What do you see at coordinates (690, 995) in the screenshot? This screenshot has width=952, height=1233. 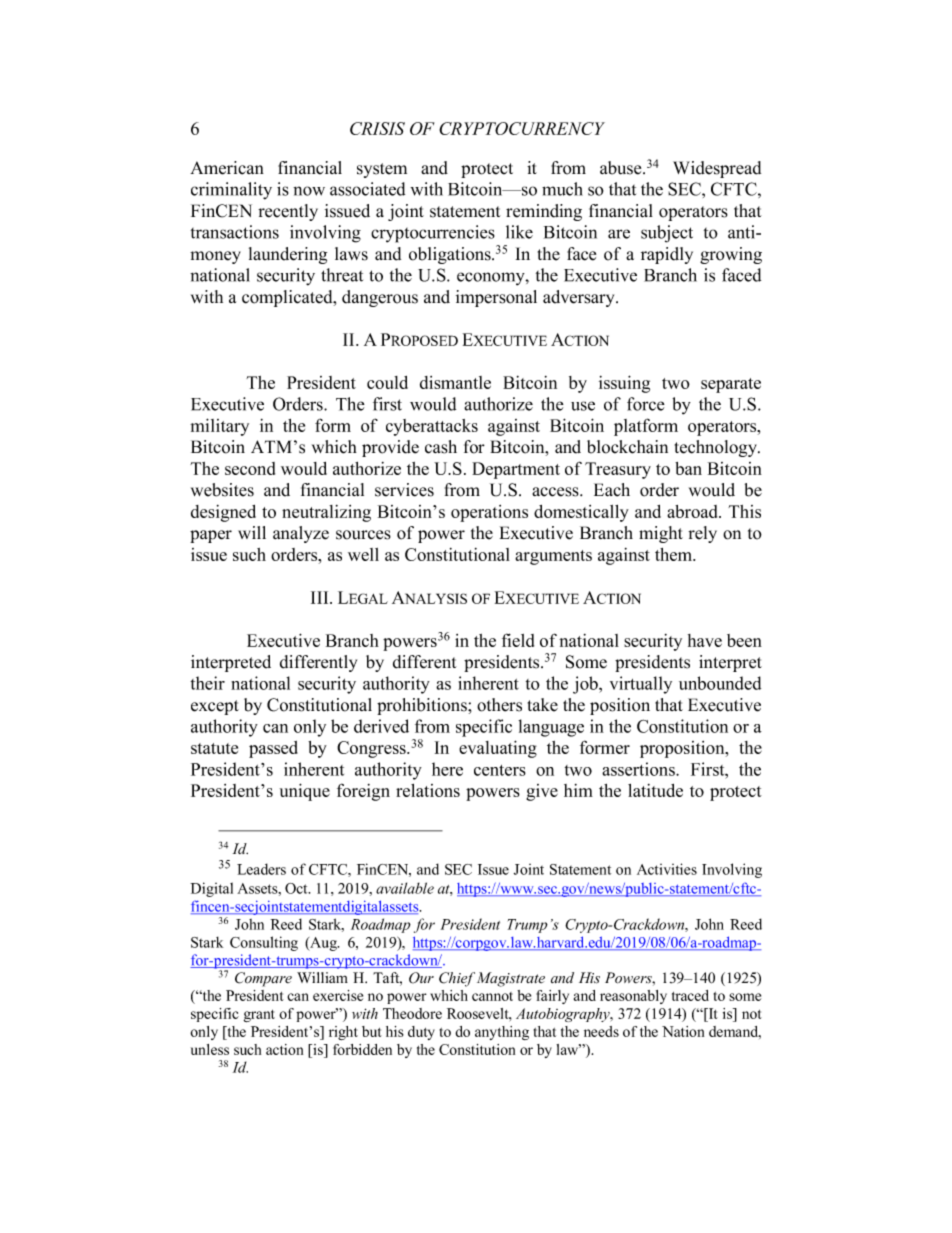 I see `traced` at bounding box center [690, 995].
